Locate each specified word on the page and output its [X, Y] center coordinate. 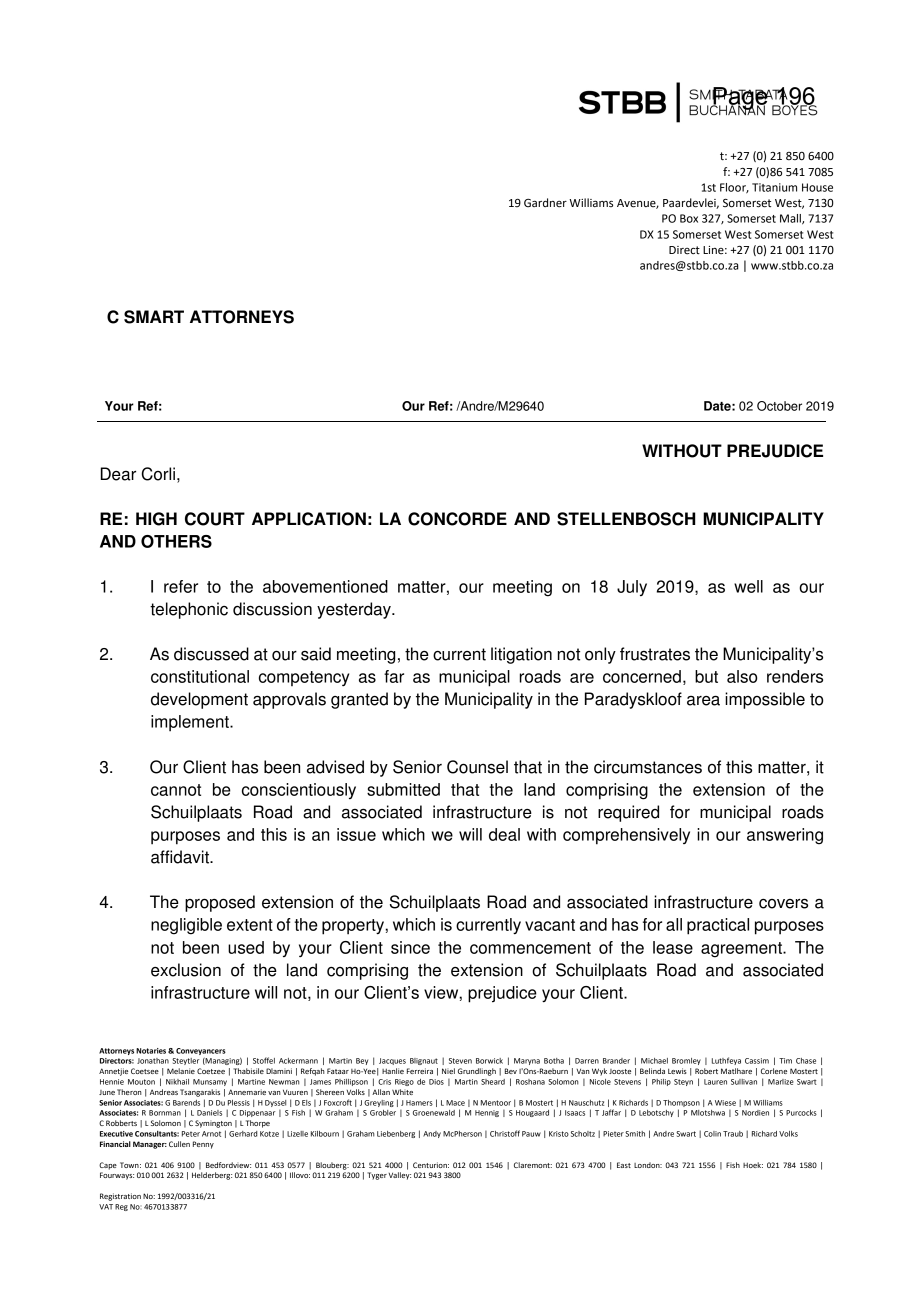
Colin [712, 1134]
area [703, 700]
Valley [400, 1176]
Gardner [545, 203]
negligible [186, 926]
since [410, 947]
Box [689, 218]
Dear [118, 474]
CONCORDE [457, 519]
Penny [203, 1145]
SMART [154, 317]
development [199, 700]
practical [718, 926]
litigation [521, 655]
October [779, 406]
